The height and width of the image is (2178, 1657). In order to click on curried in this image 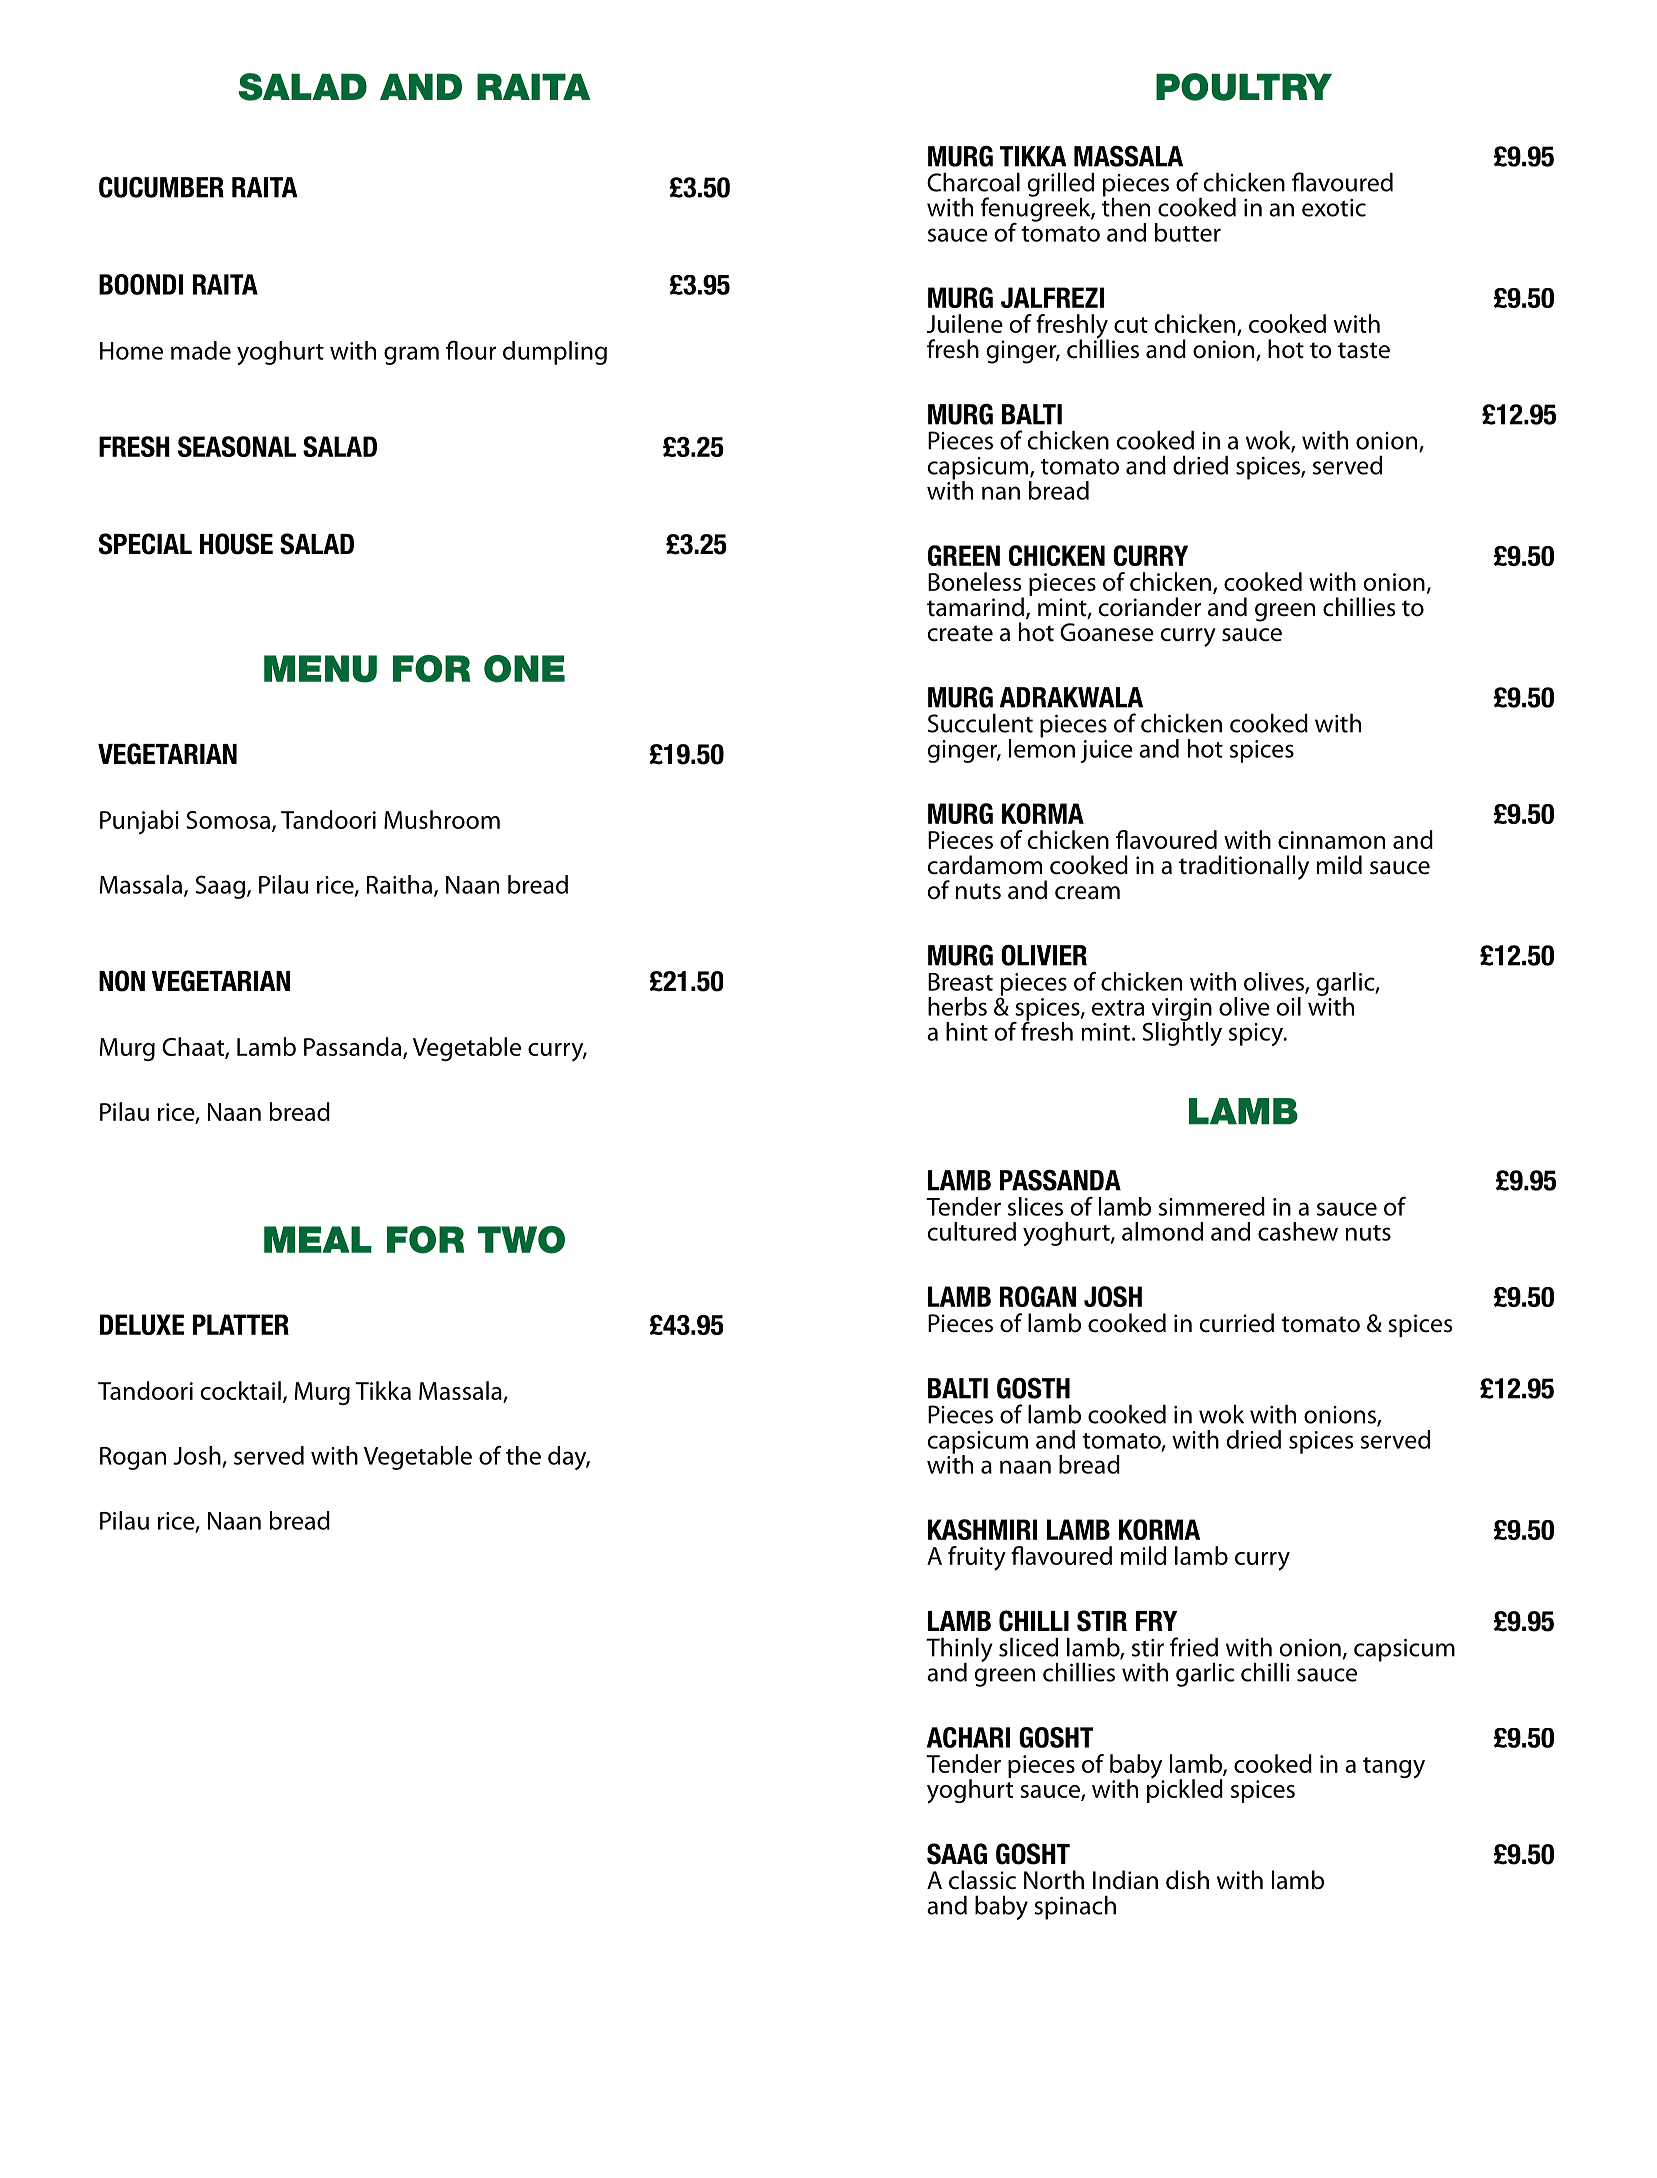, I will do `click(1236, 1323)`.
